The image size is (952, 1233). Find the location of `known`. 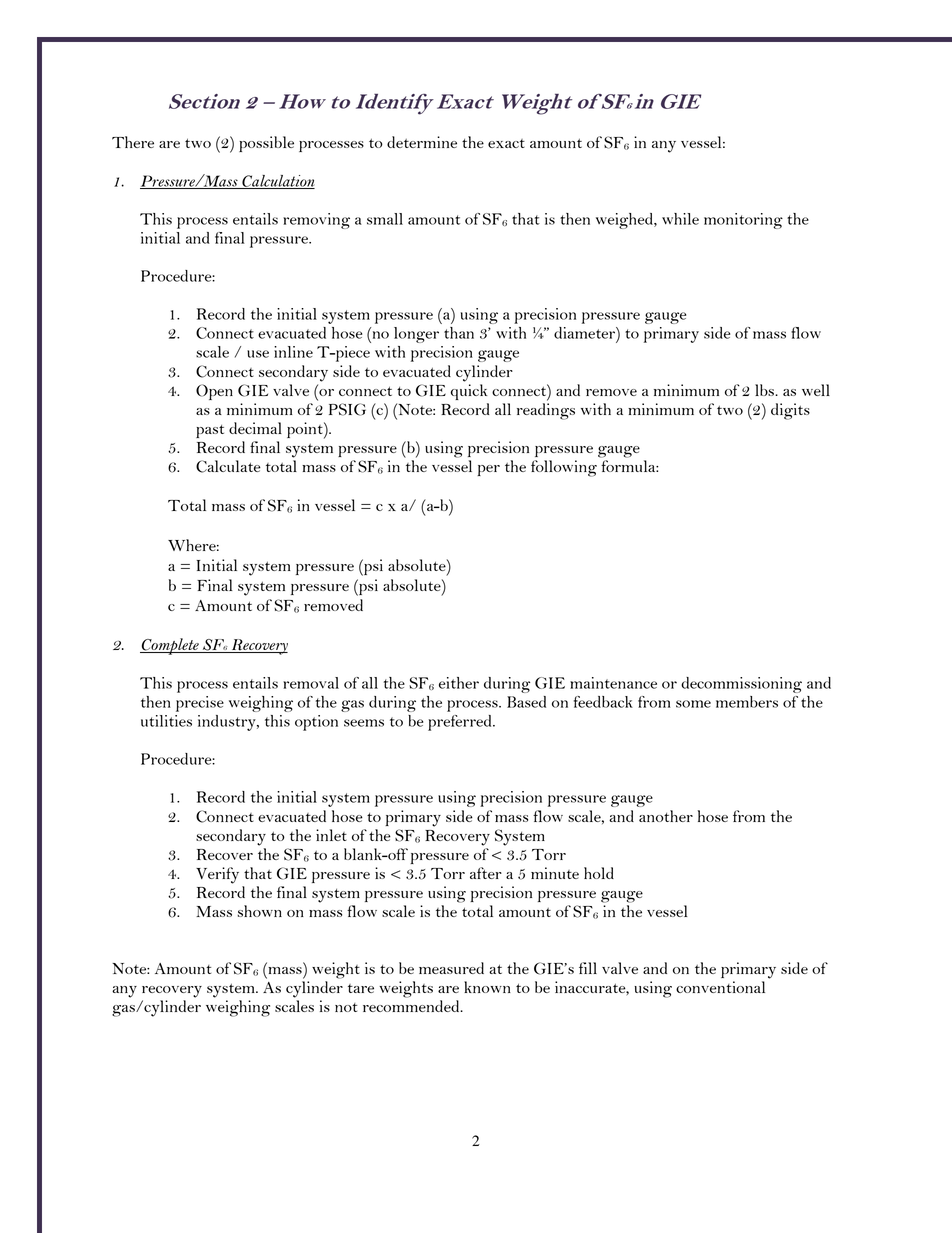

known is located at coordinates (487, 987).
